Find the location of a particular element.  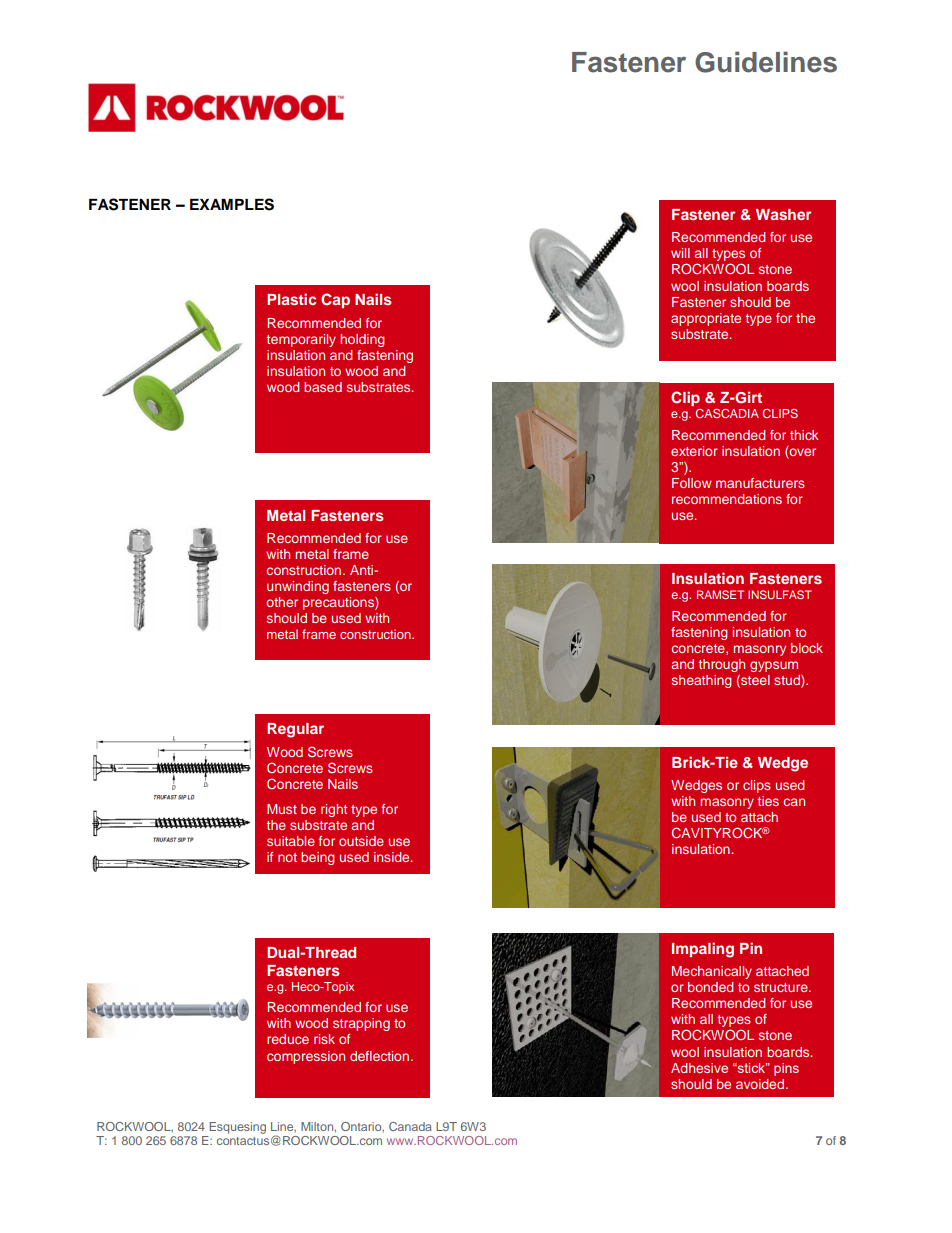

will is located at coordinates (680, 253).
